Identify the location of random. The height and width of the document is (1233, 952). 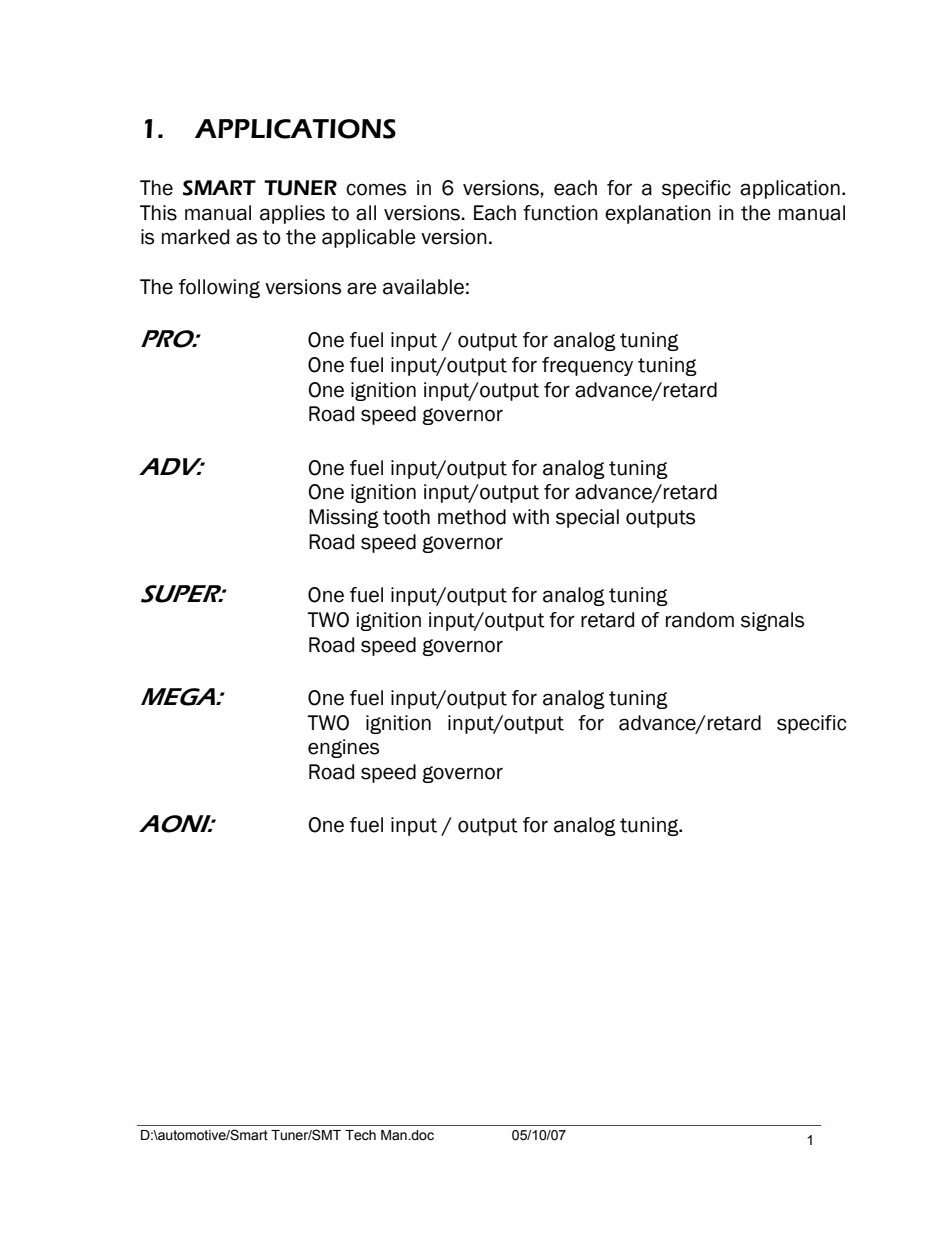
(700, 620).
